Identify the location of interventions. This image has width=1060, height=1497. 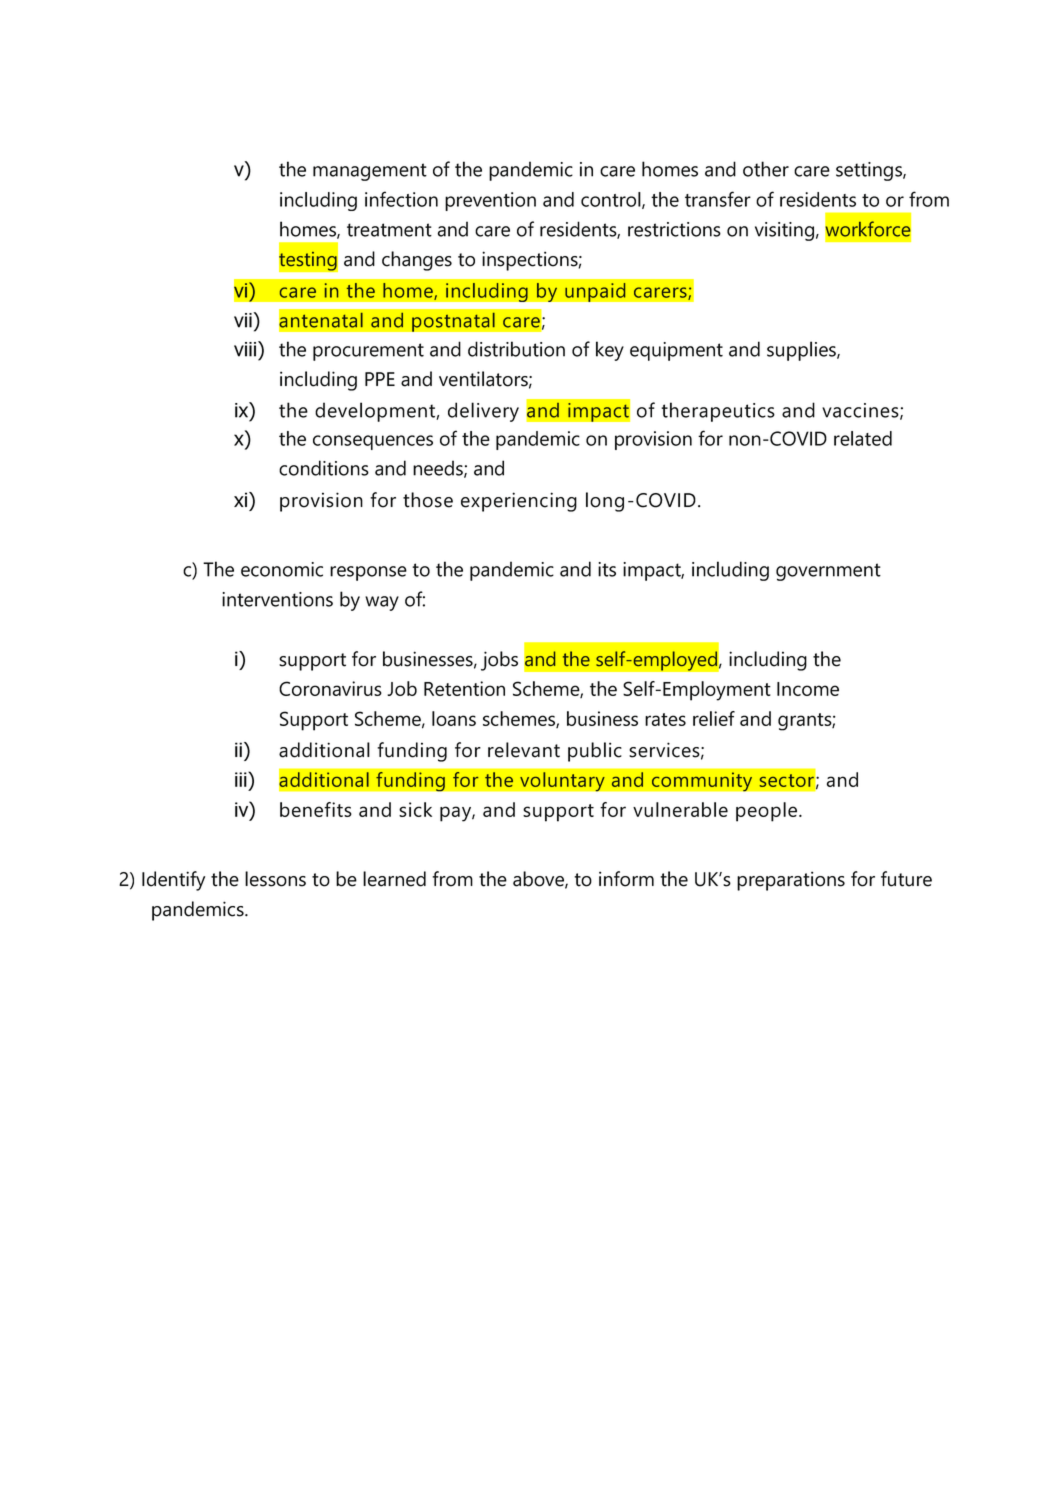
(277, 599).
